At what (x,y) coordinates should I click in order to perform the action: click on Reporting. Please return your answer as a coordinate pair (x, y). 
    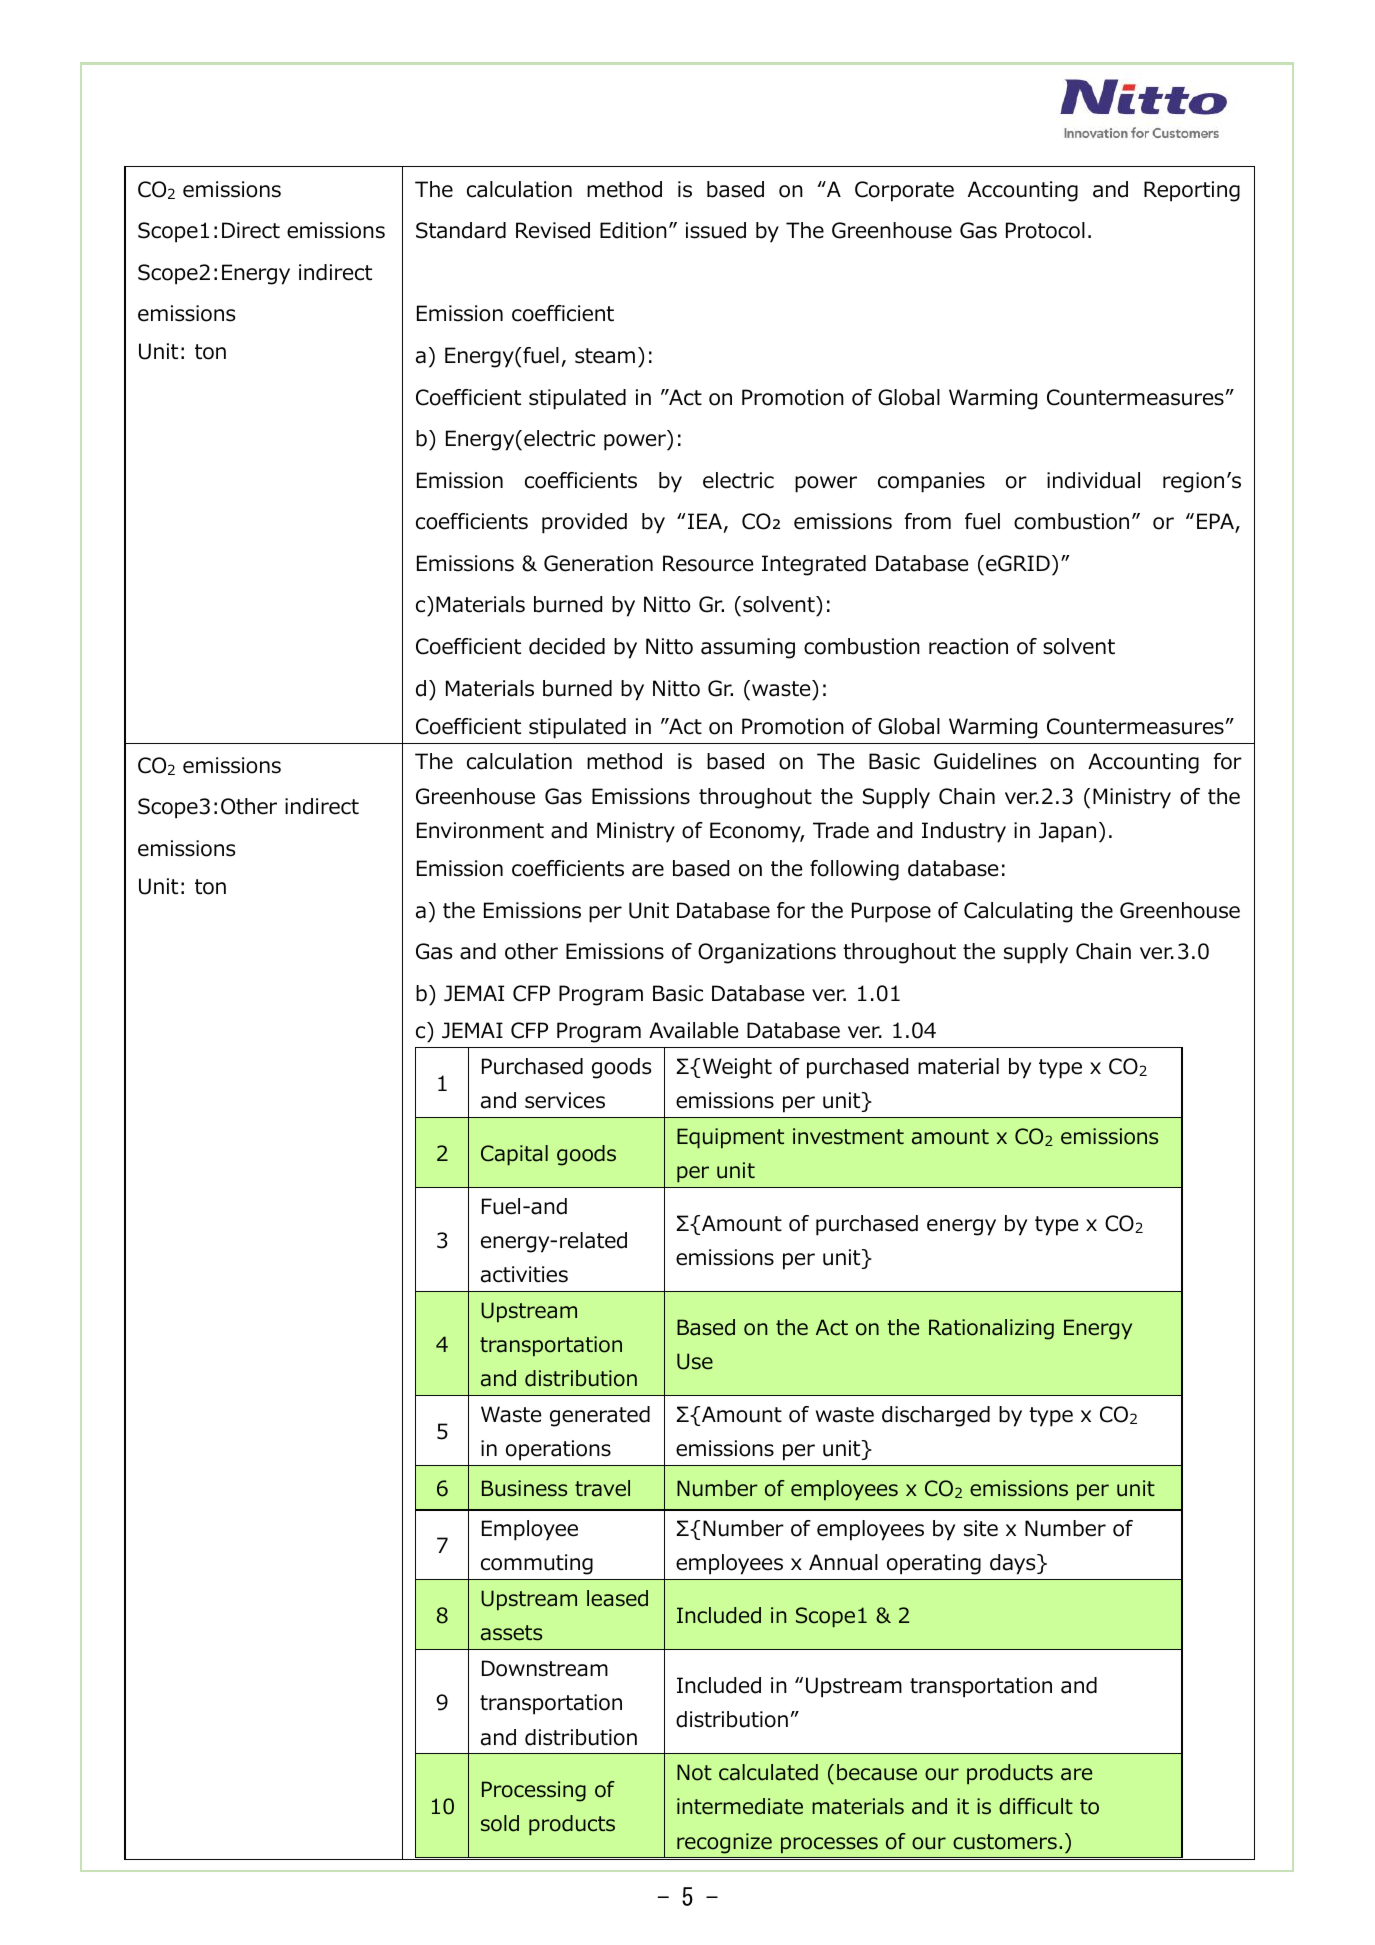
    Looking at the image, I should click on (1192, 191).
